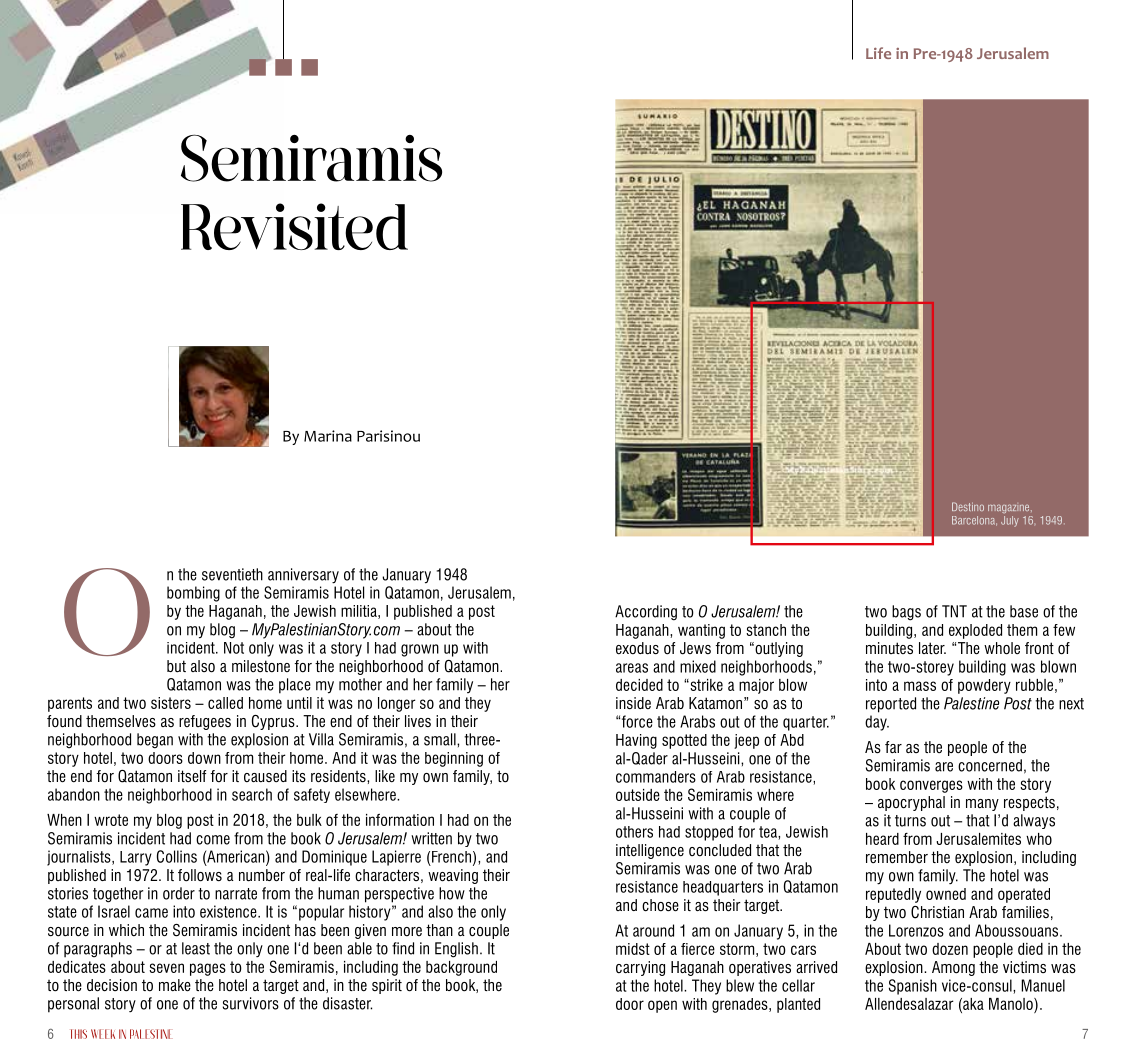 The width and height of the screenshot is (1136, 1064). I want to click on Destino, so click(968, 506).
